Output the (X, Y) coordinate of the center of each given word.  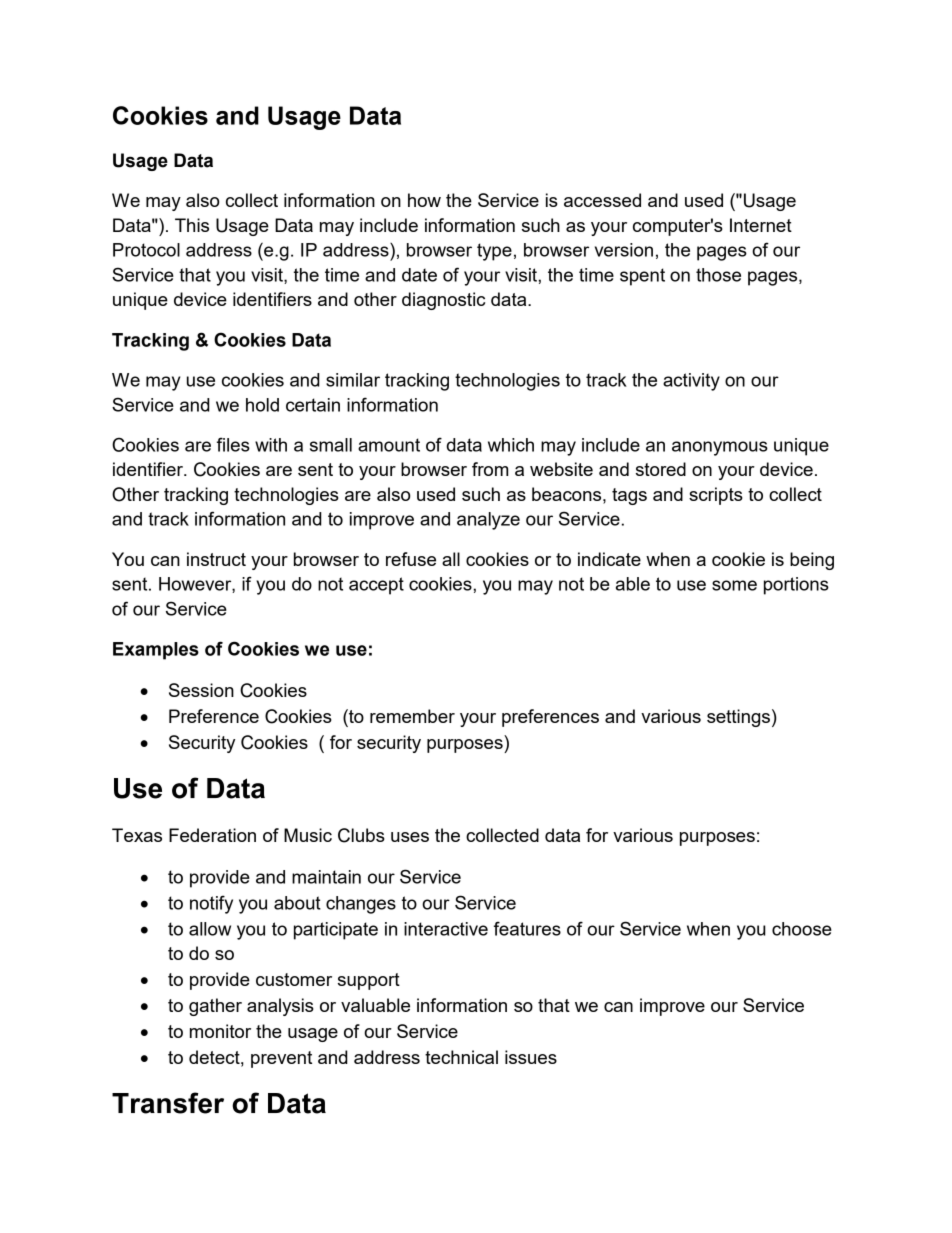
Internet (761, 225)
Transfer (168, 1103)
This (192, 225)
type (494, 252)
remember (412, 716)
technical (461, 1057)
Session (201, 690)
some (734, 585)
